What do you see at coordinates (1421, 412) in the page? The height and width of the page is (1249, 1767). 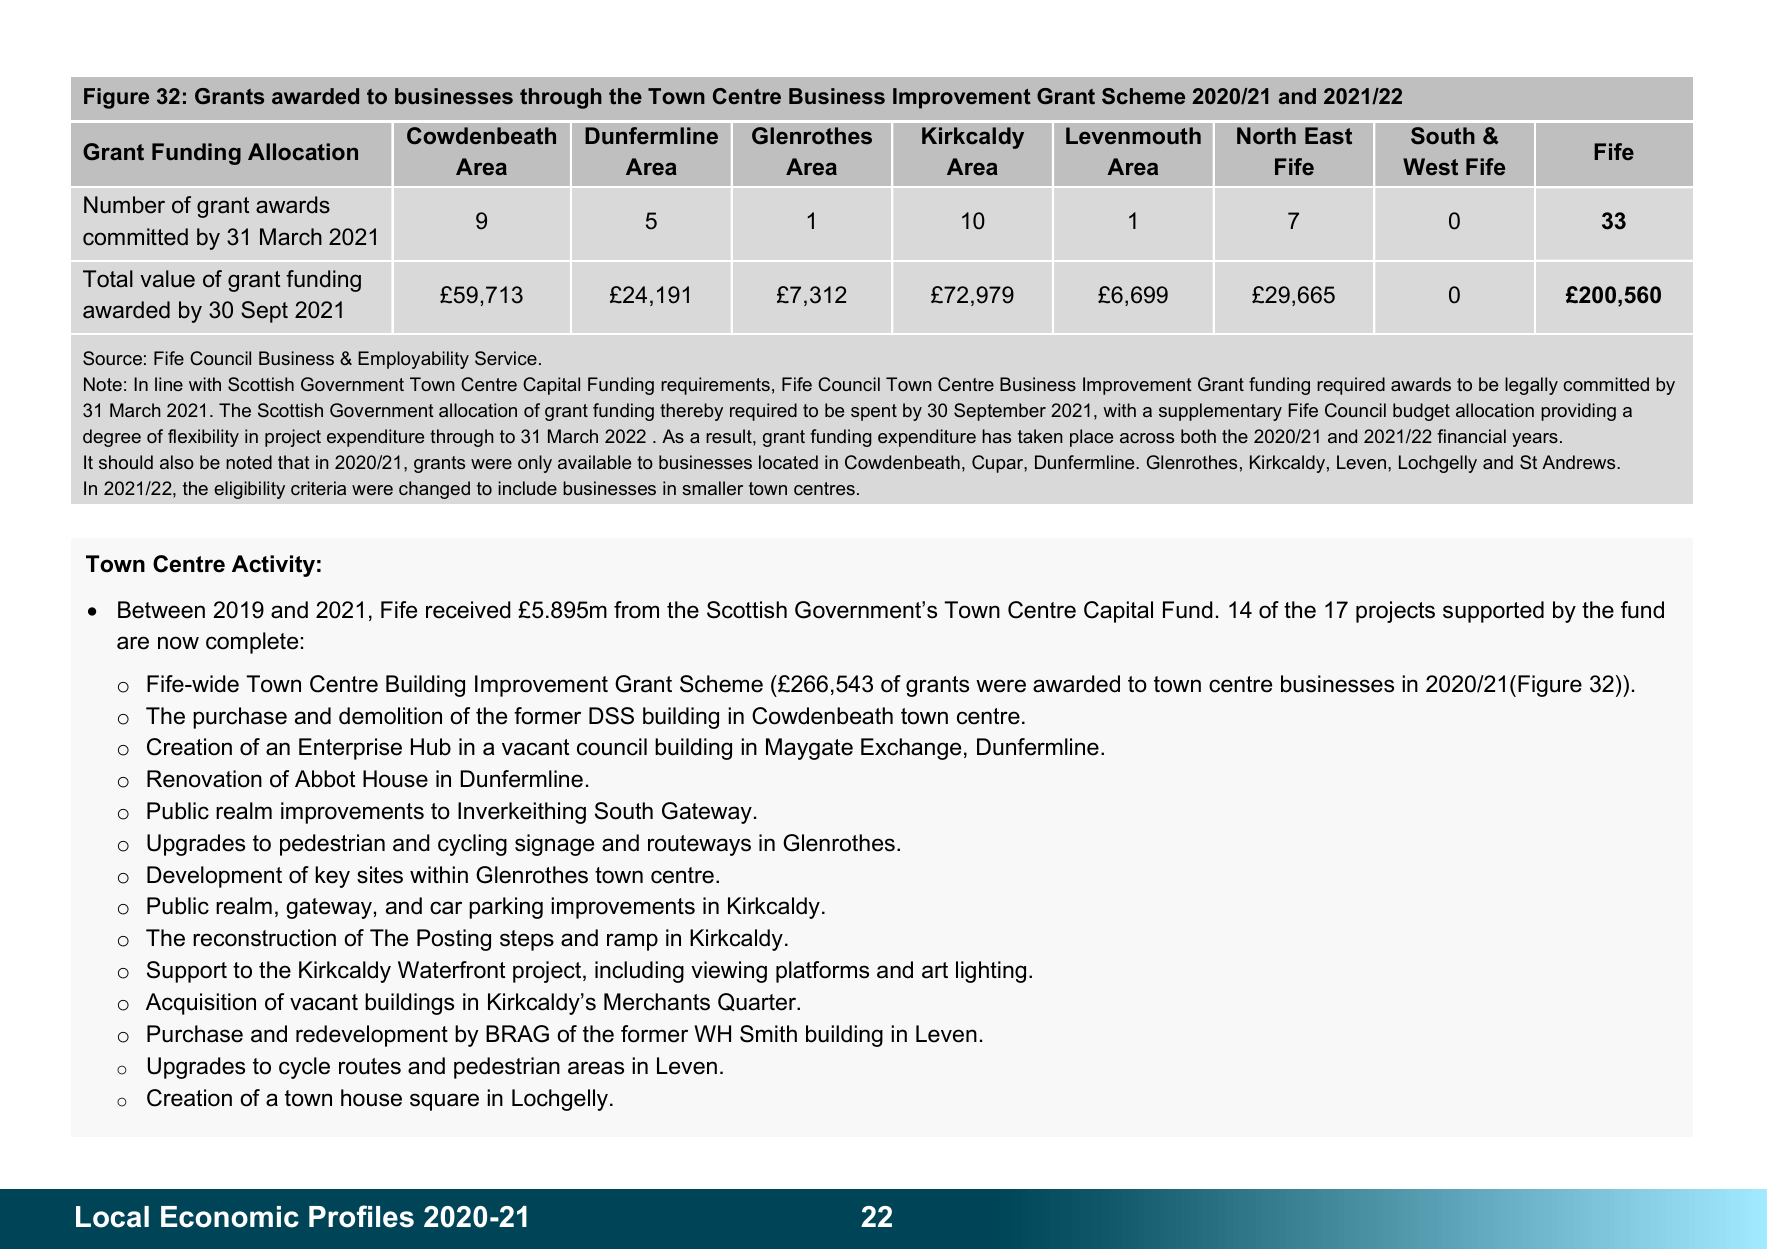 I see `budget` at bounding box center [1421, 412].
